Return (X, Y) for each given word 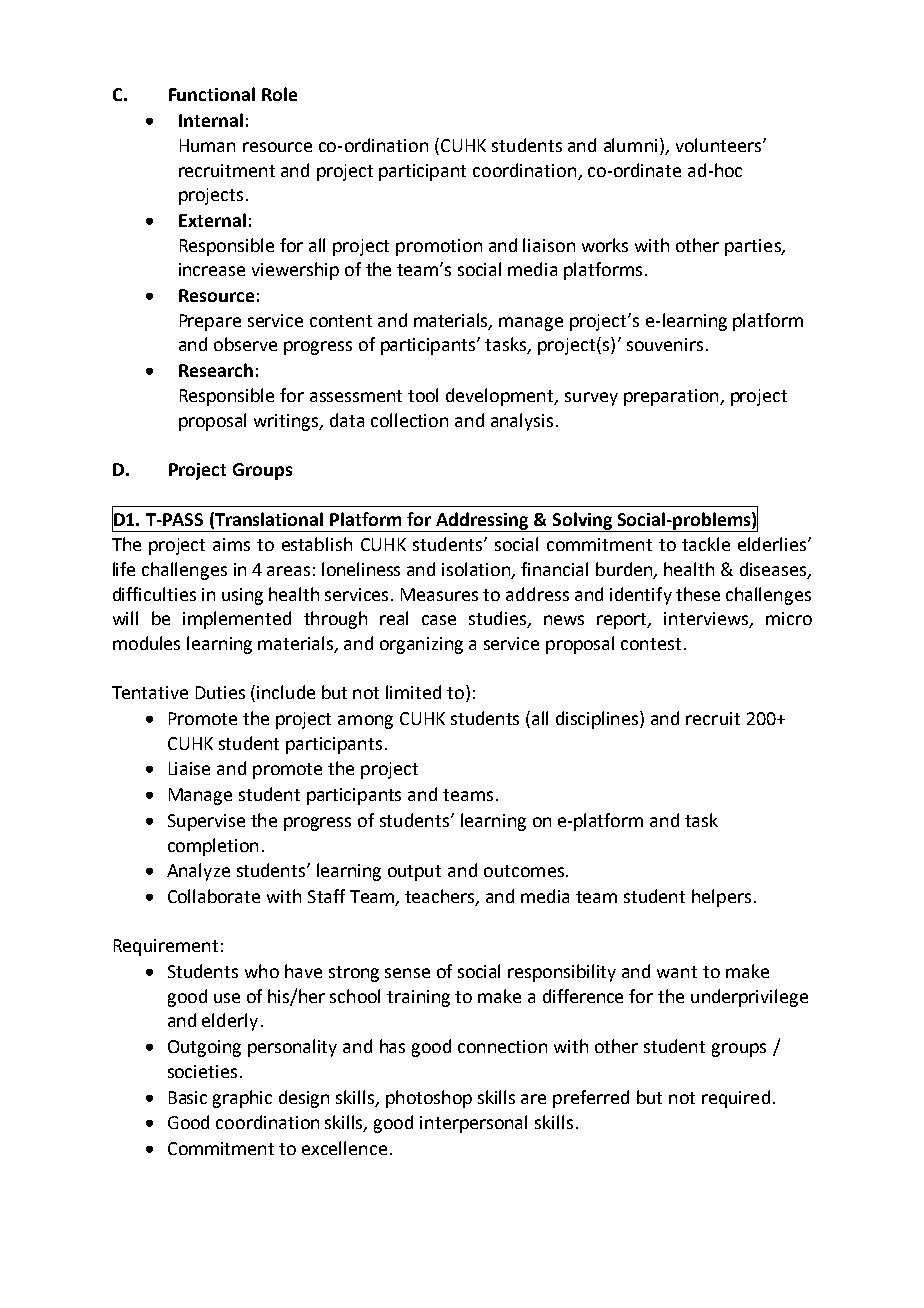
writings (287, 422)
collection (409, 420)
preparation (672, 397)
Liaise (189, 768)
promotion (439, 247)
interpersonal (473, 1124)
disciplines (598, 720)
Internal (211, 120)
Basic (188, 1097)
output (414, 873)
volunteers (718, 145)
